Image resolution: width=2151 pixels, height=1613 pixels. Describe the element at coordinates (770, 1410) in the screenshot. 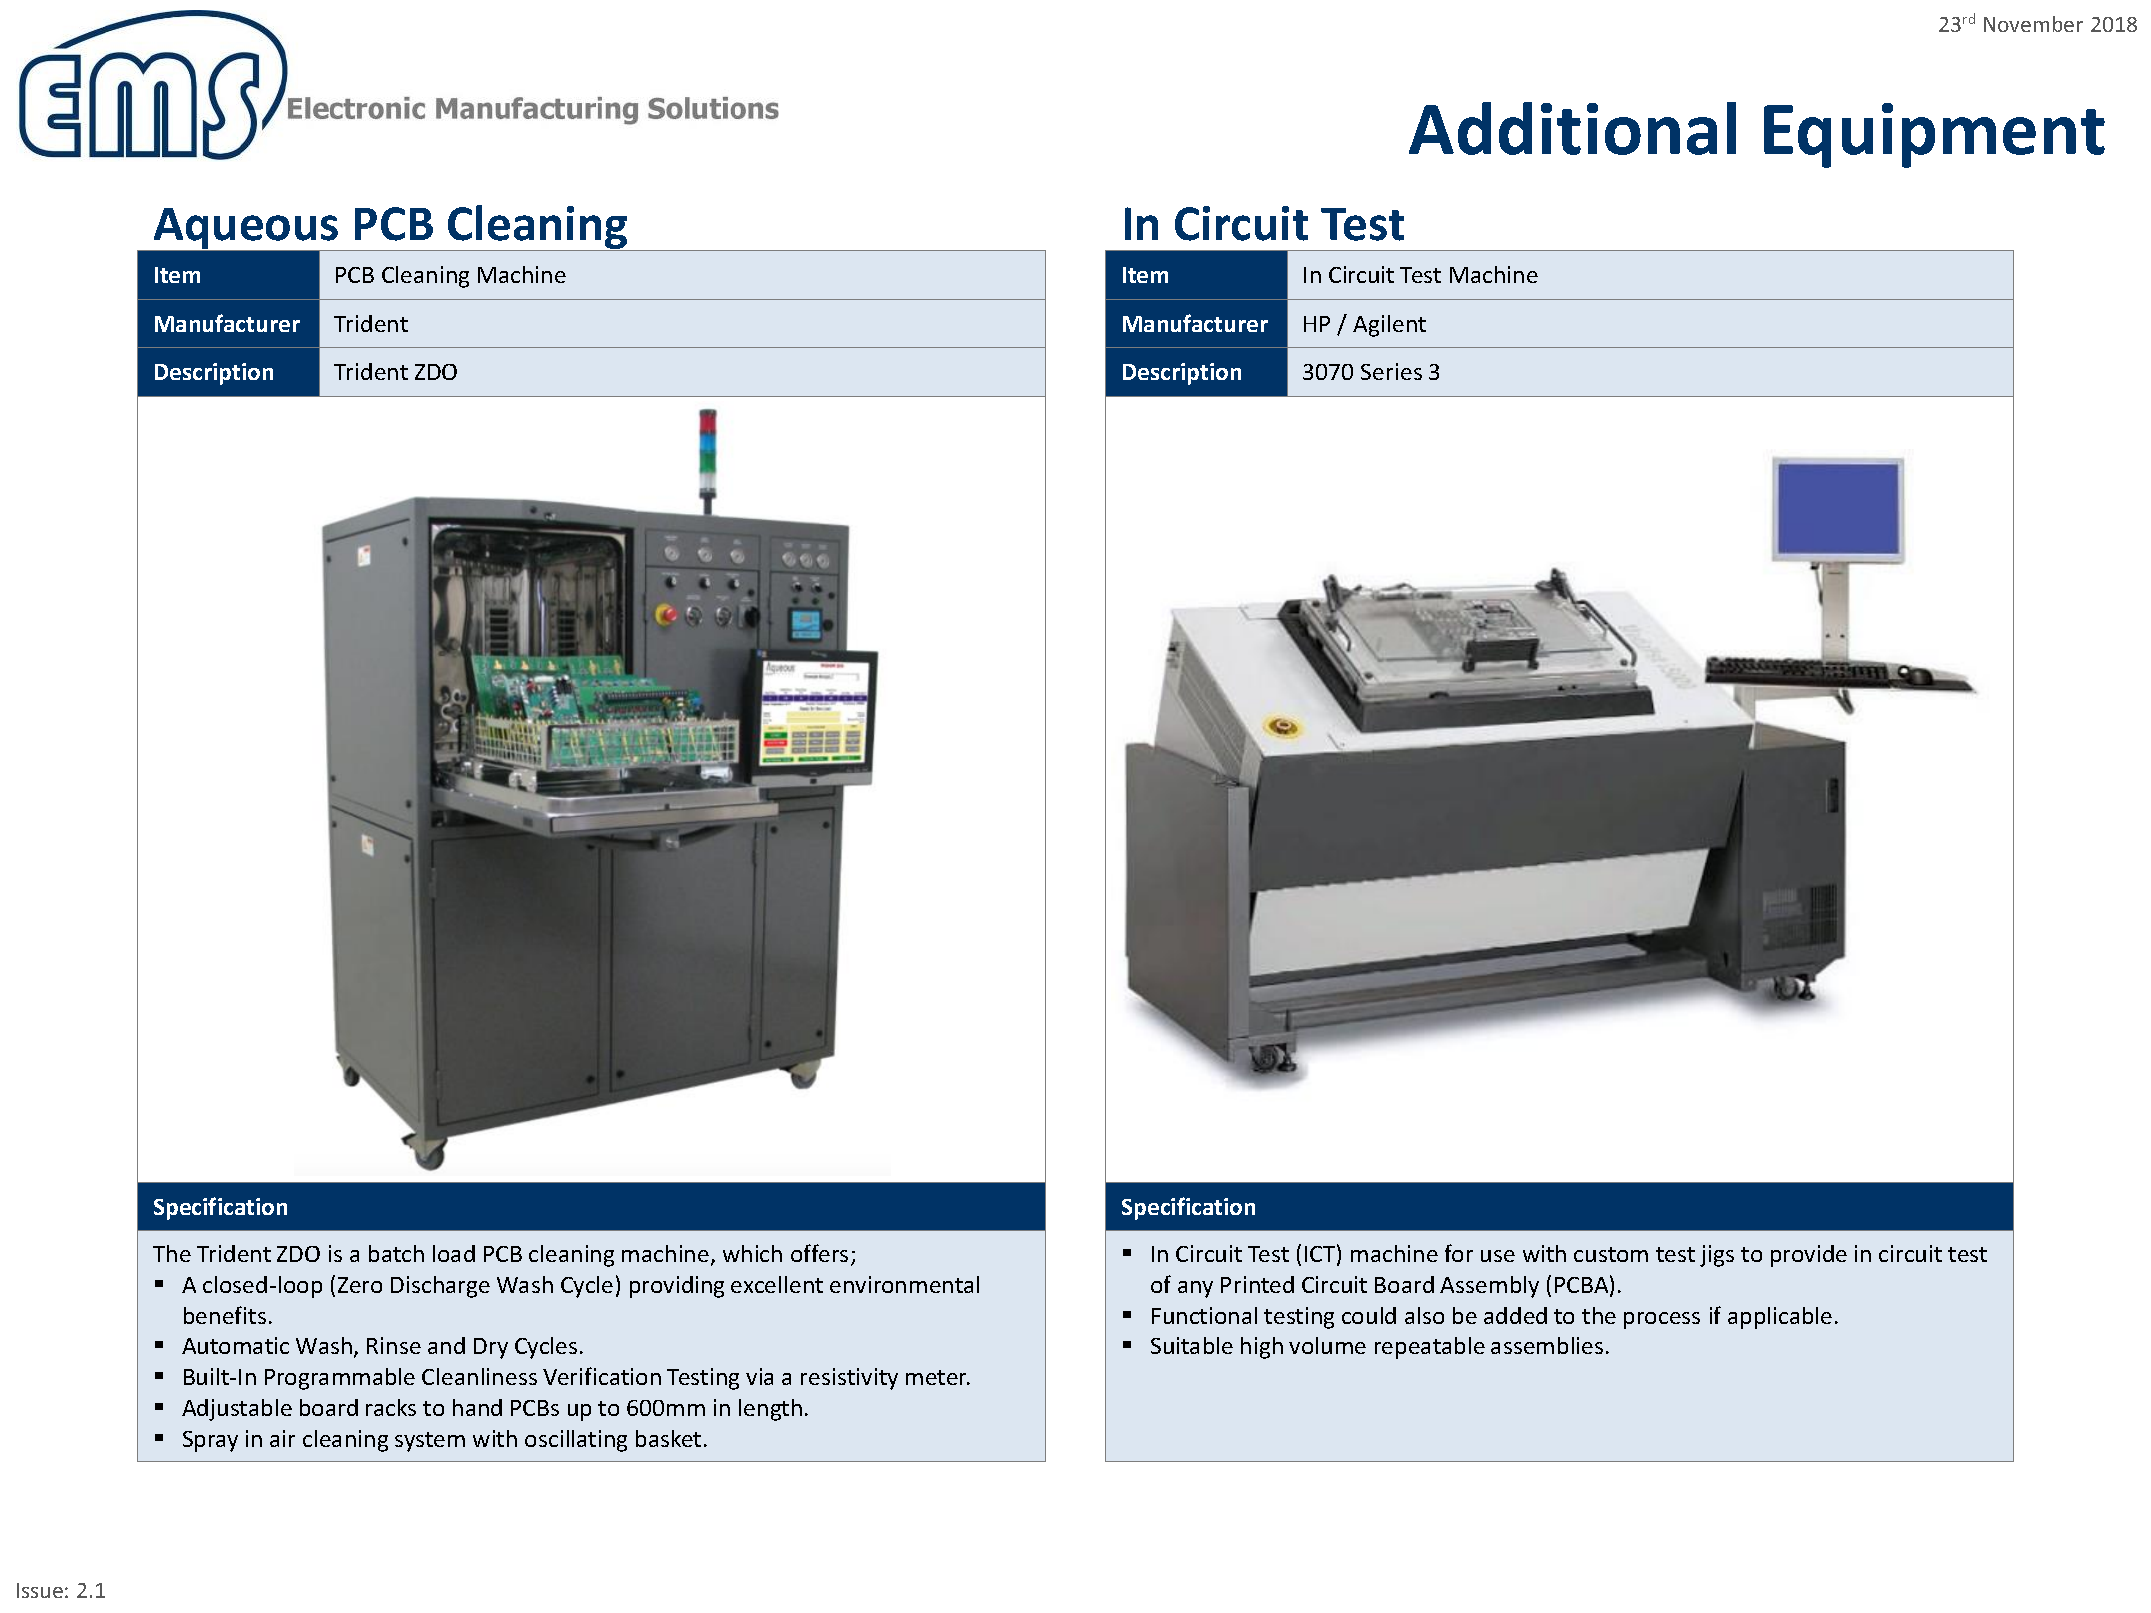

I see `length` at that location.
